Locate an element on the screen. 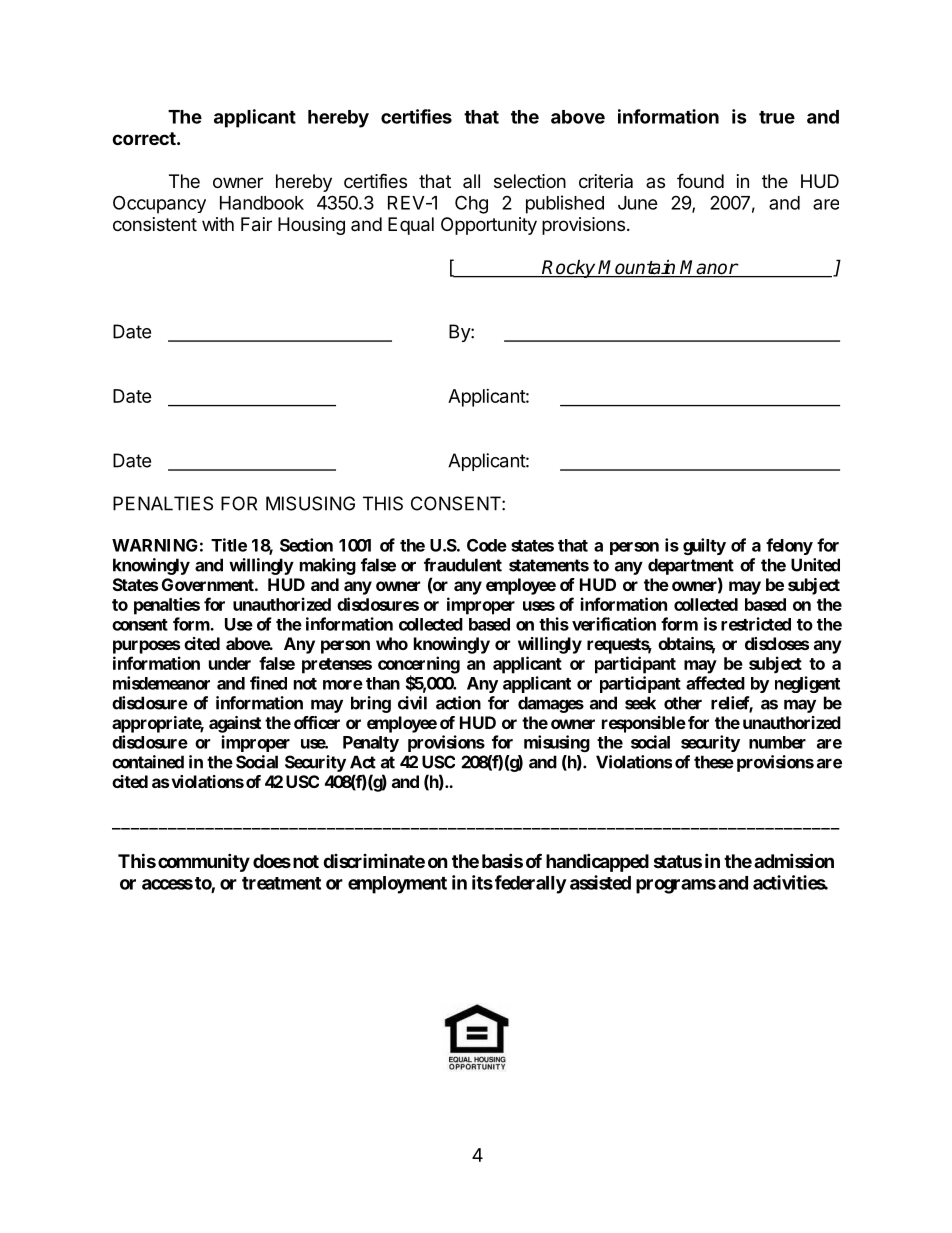 The image size is (952, 1233). federally is located at coordinates (529, 884).
